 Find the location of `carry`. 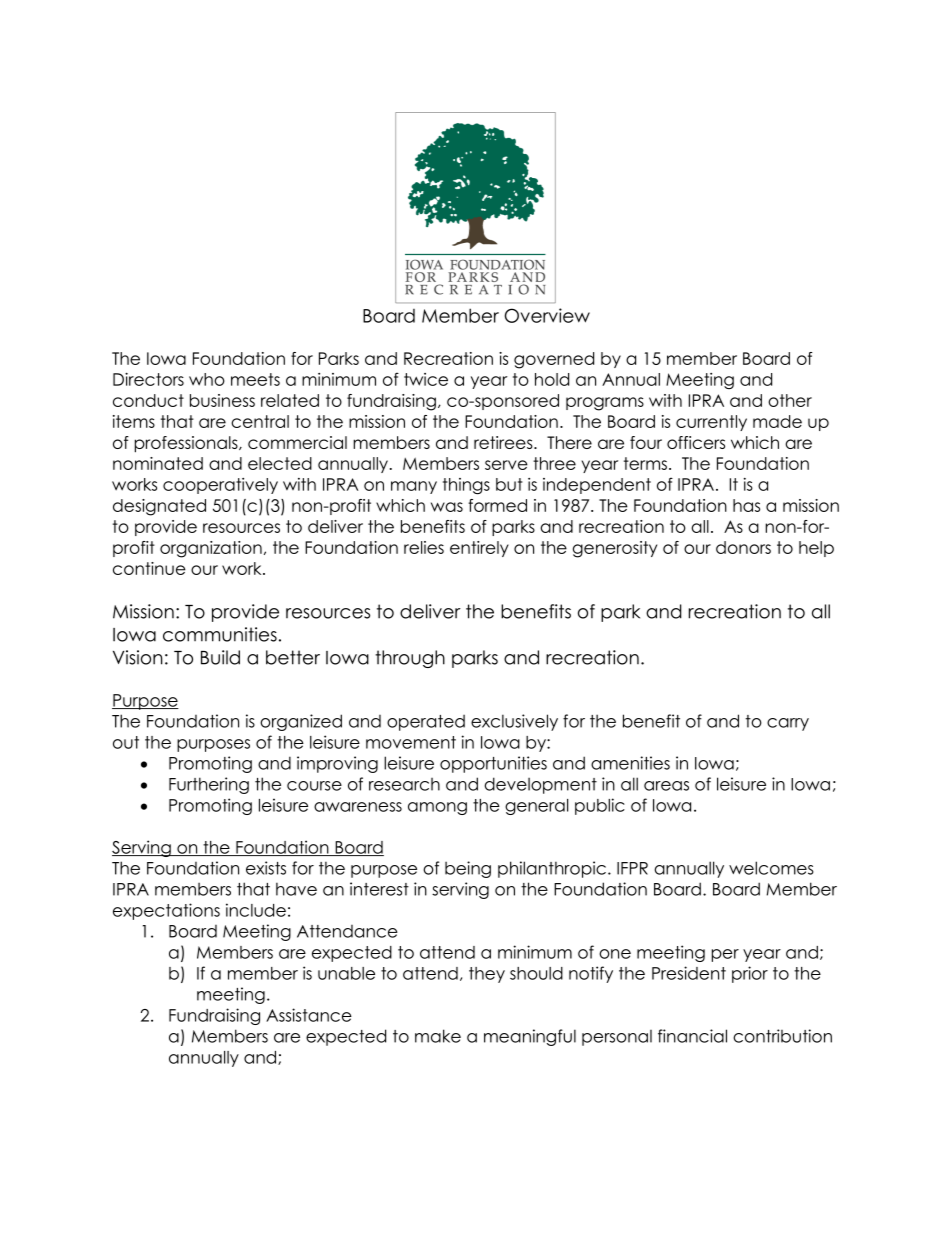

carry is located at coordinates (788, 724).
